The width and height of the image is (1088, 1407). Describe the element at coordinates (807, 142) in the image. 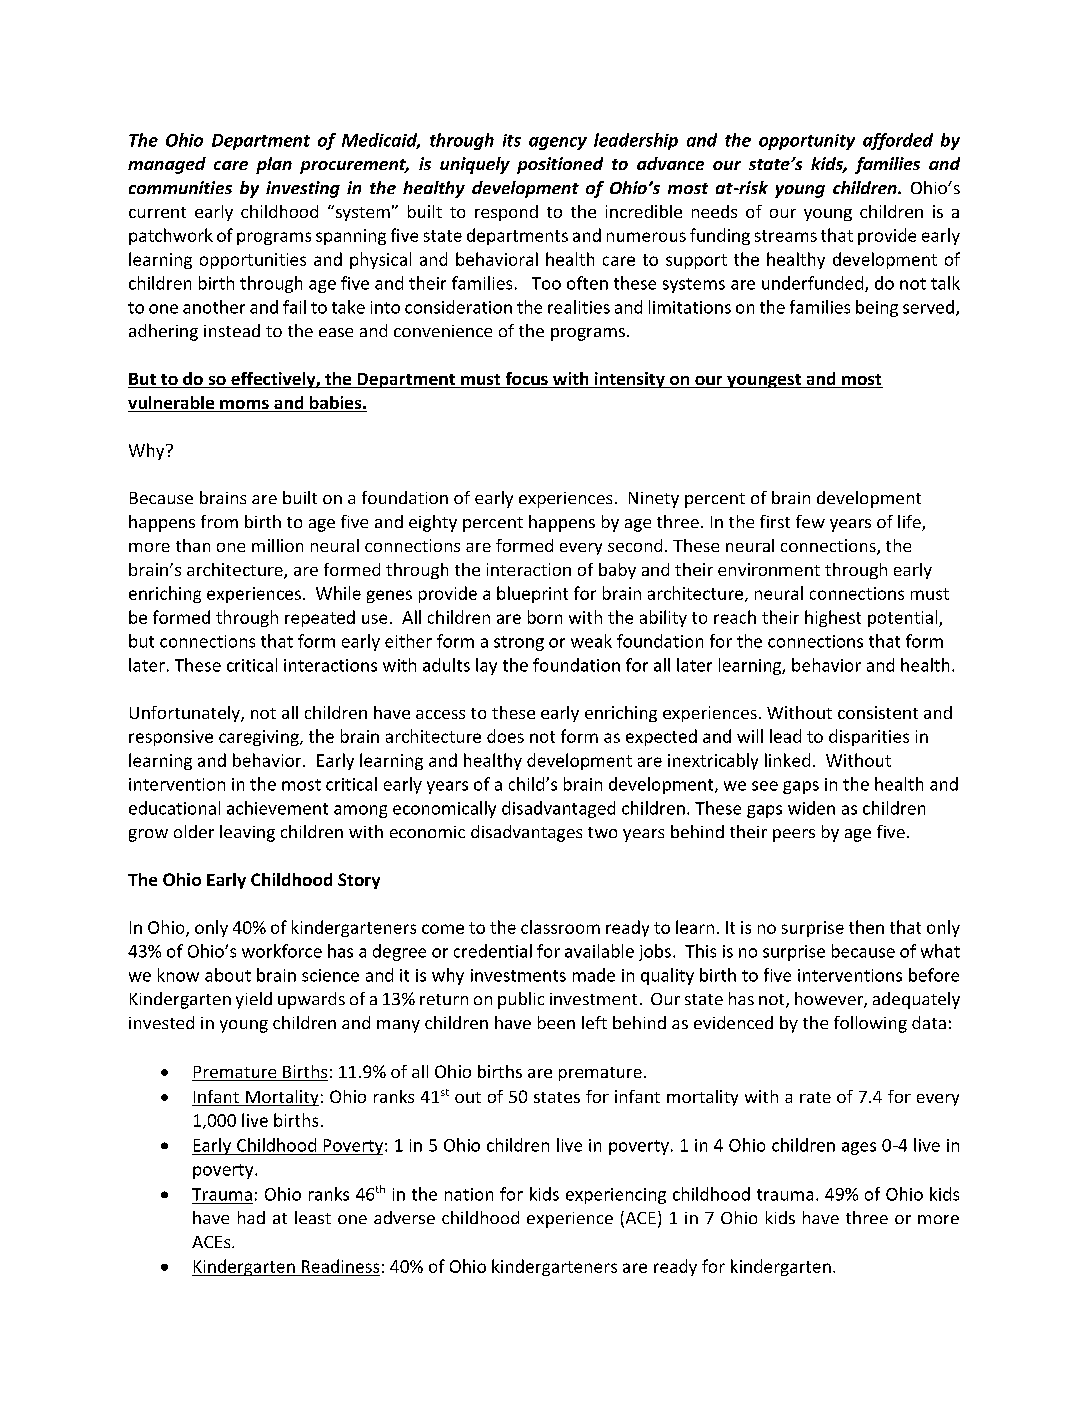

I see `opportunity` at that location.
